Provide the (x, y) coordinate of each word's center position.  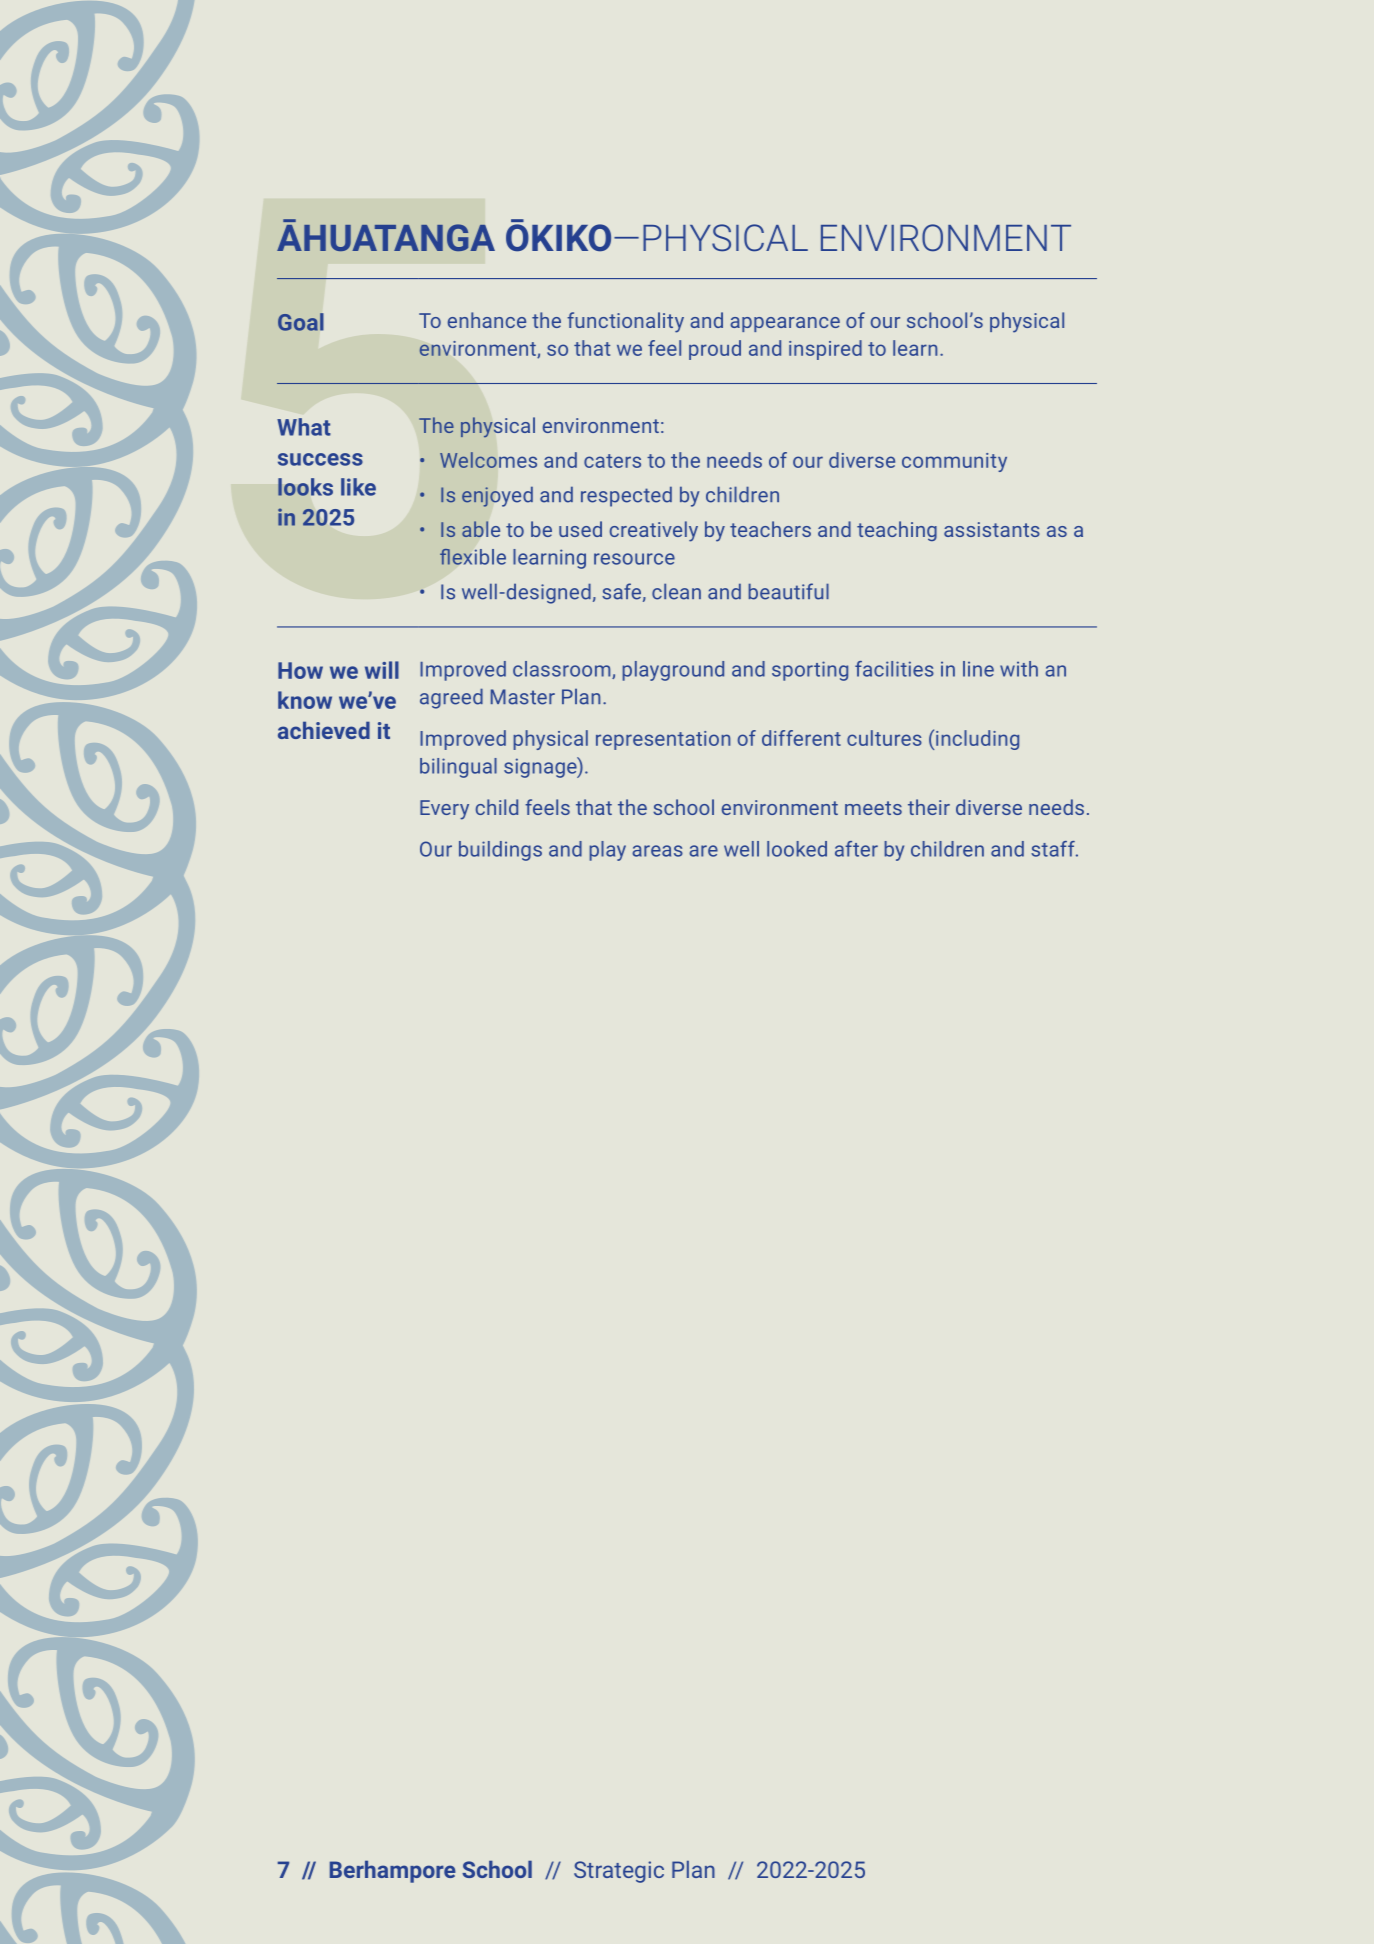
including (977, 740)
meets (873, 808)
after (856, 849)
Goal (300, 322)
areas (657, 851)
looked (797, 849)
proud (715, 350)
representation (663, 740)
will (382, 670)
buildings (500, 851)
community (954, 462)
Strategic (619, 1872)
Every (444, 810)
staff (1054, 849)
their (929, 807)
